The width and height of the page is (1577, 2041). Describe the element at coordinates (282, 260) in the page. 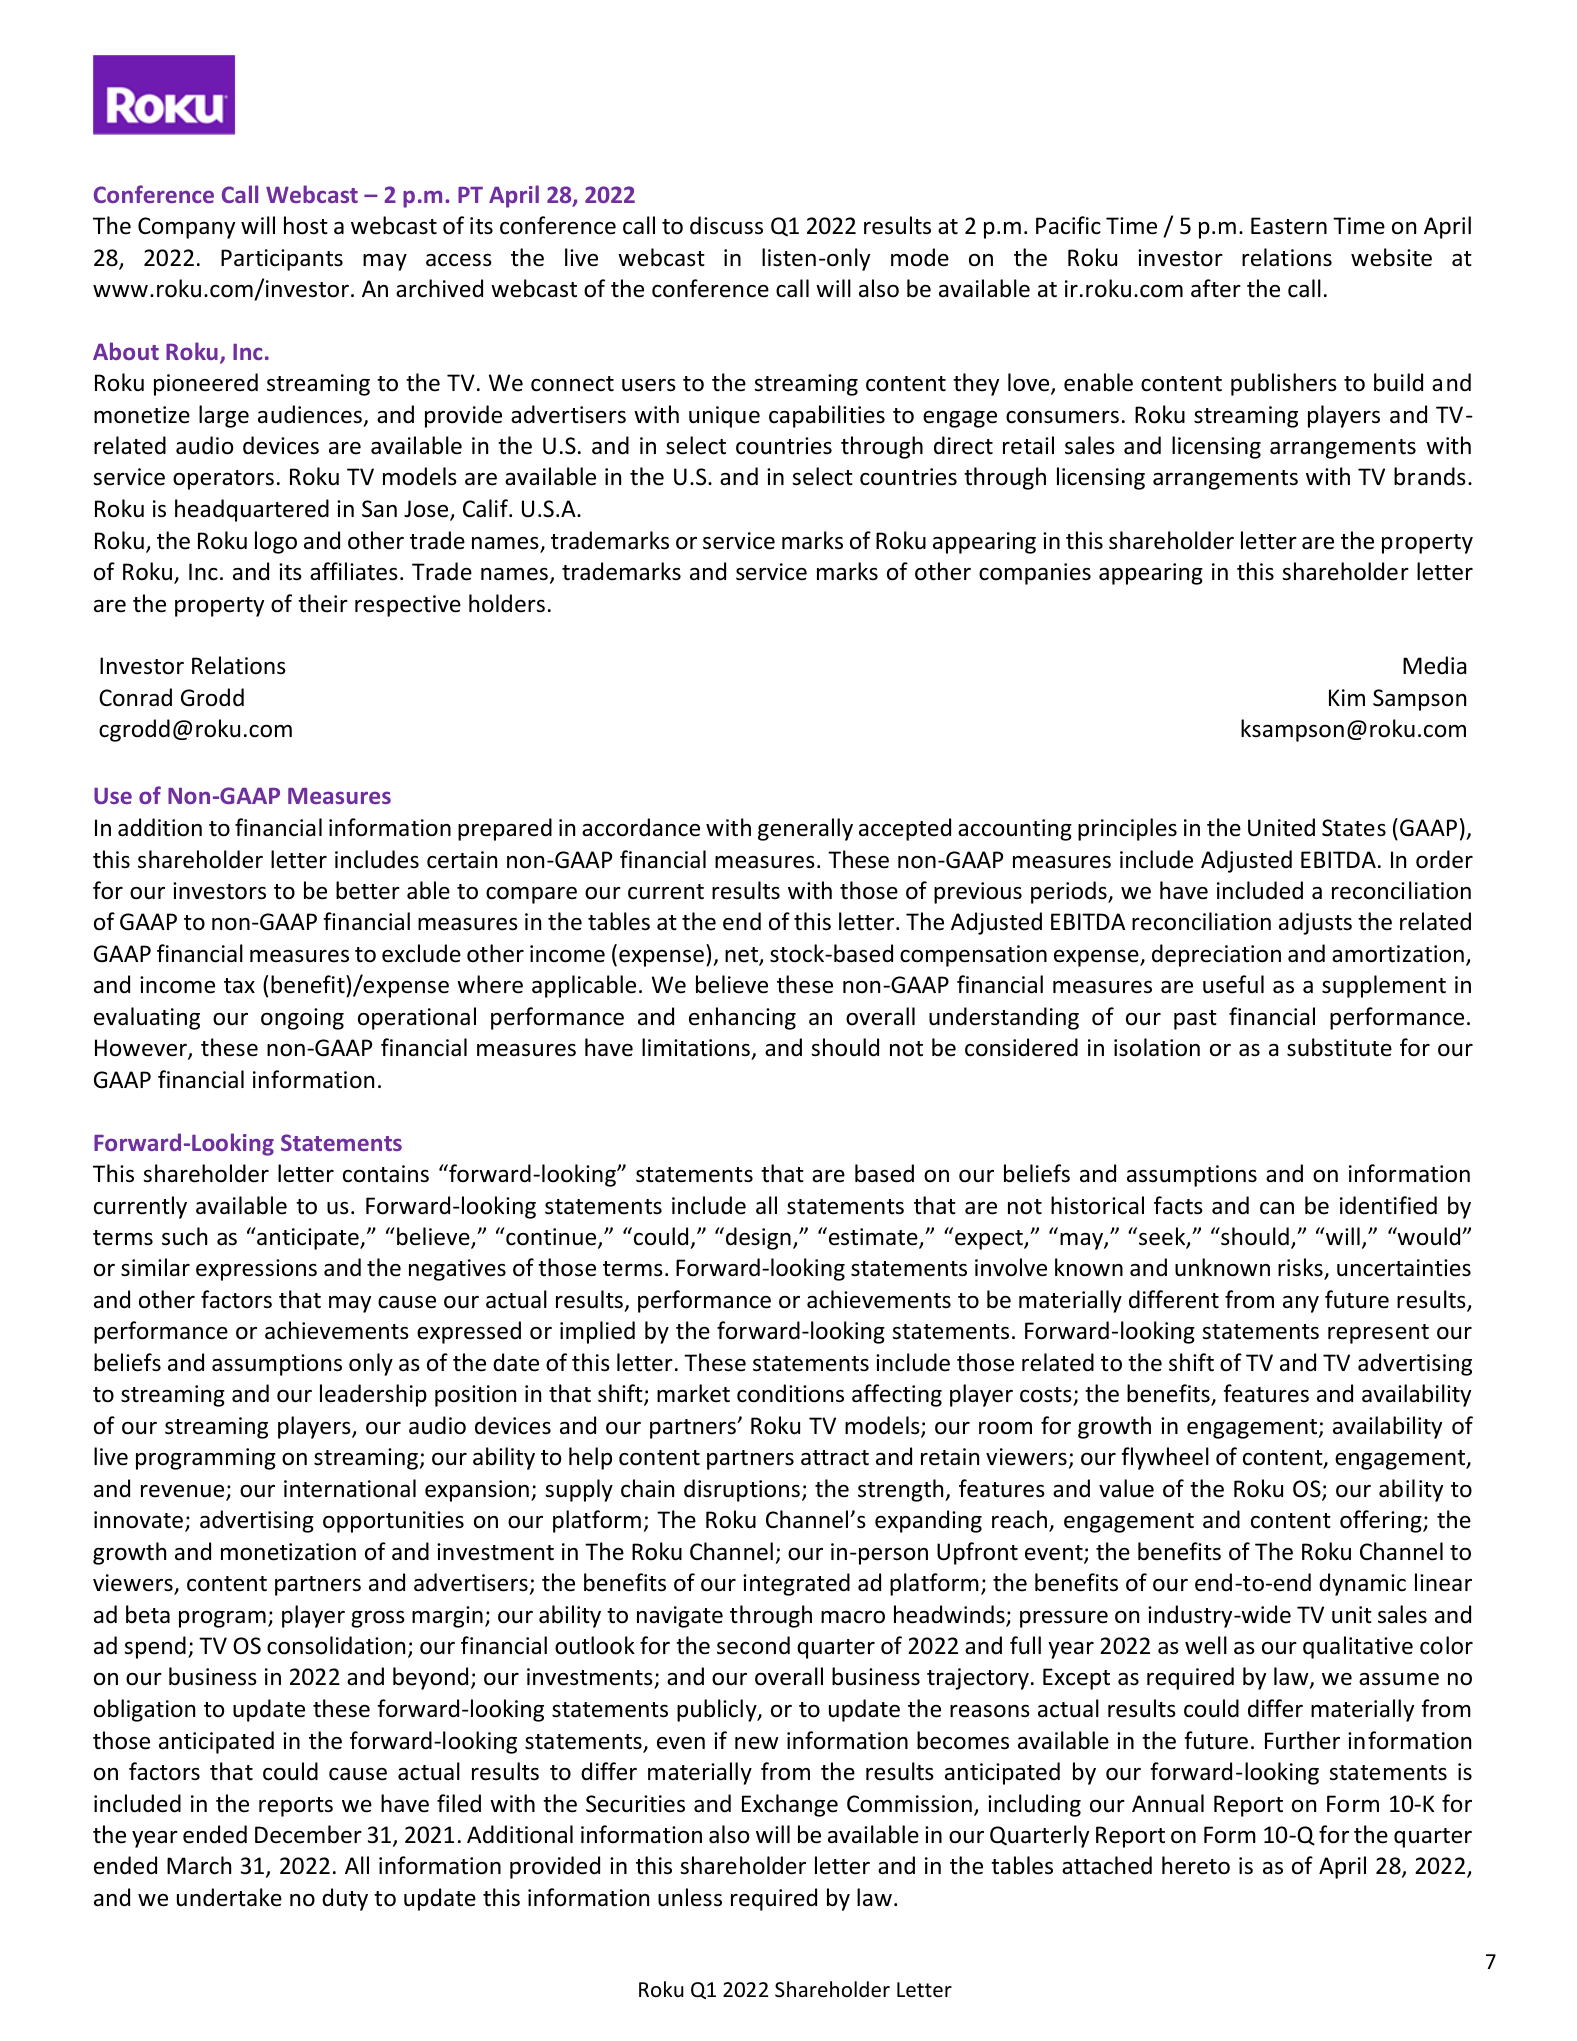

I see `Participants` at that location.
